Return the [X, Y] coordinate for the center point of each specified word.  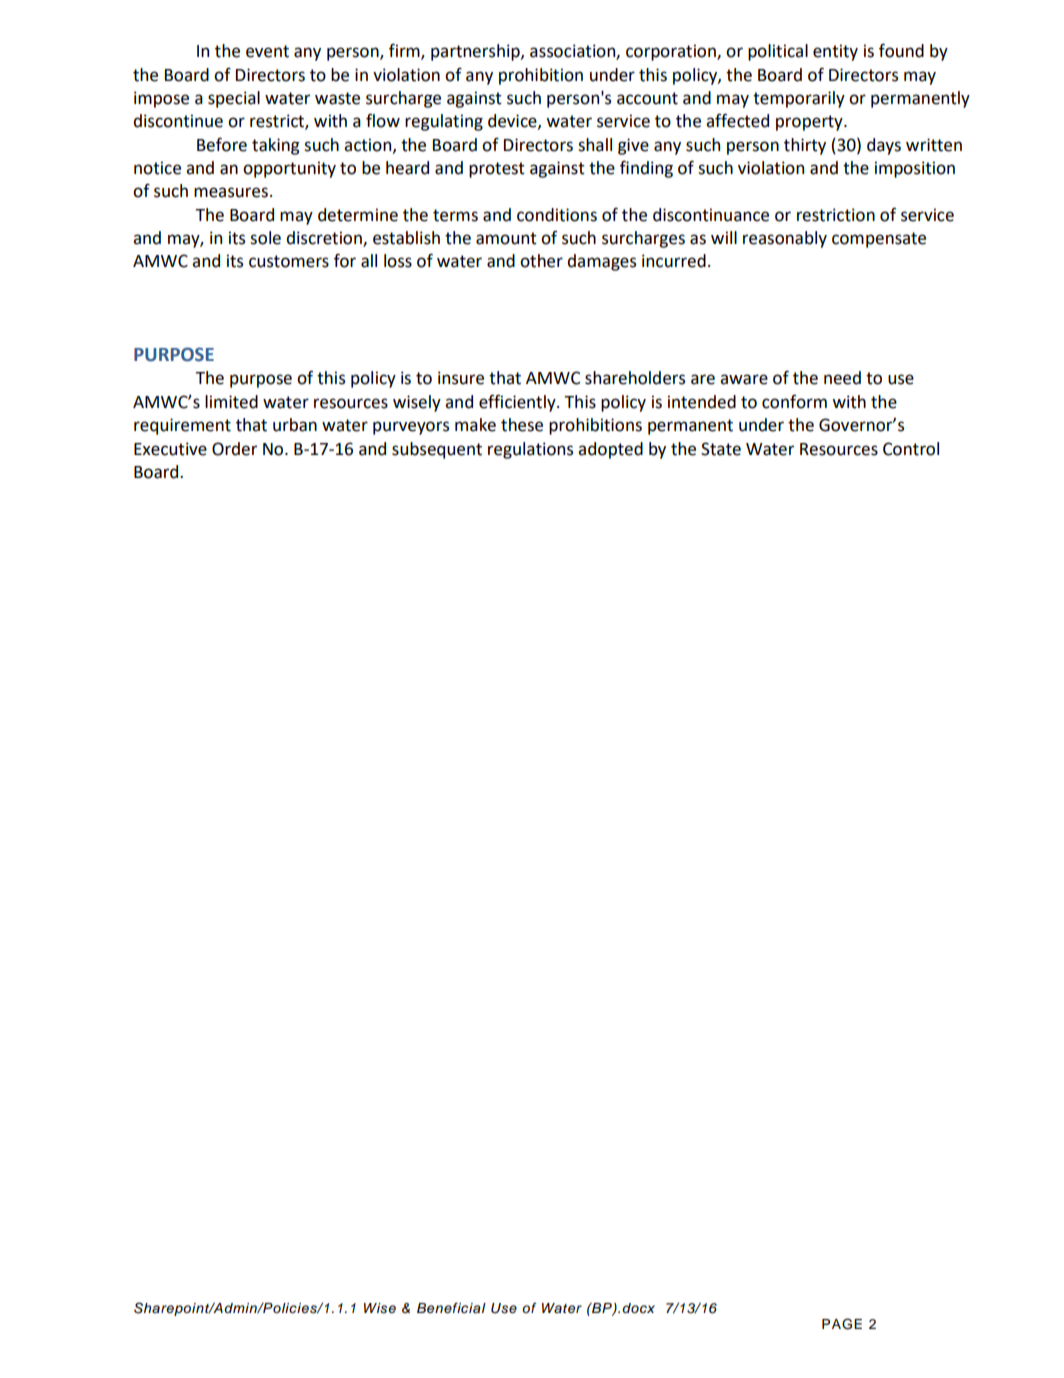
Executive [170, 449]
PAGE [842, 1324]
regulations [530, 450]
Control [911, 449]
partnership [476, 52]
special [234, 99]
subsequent [437, 450]
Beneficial [451, 1308]
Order [234, 449]
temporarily [799, 99]
